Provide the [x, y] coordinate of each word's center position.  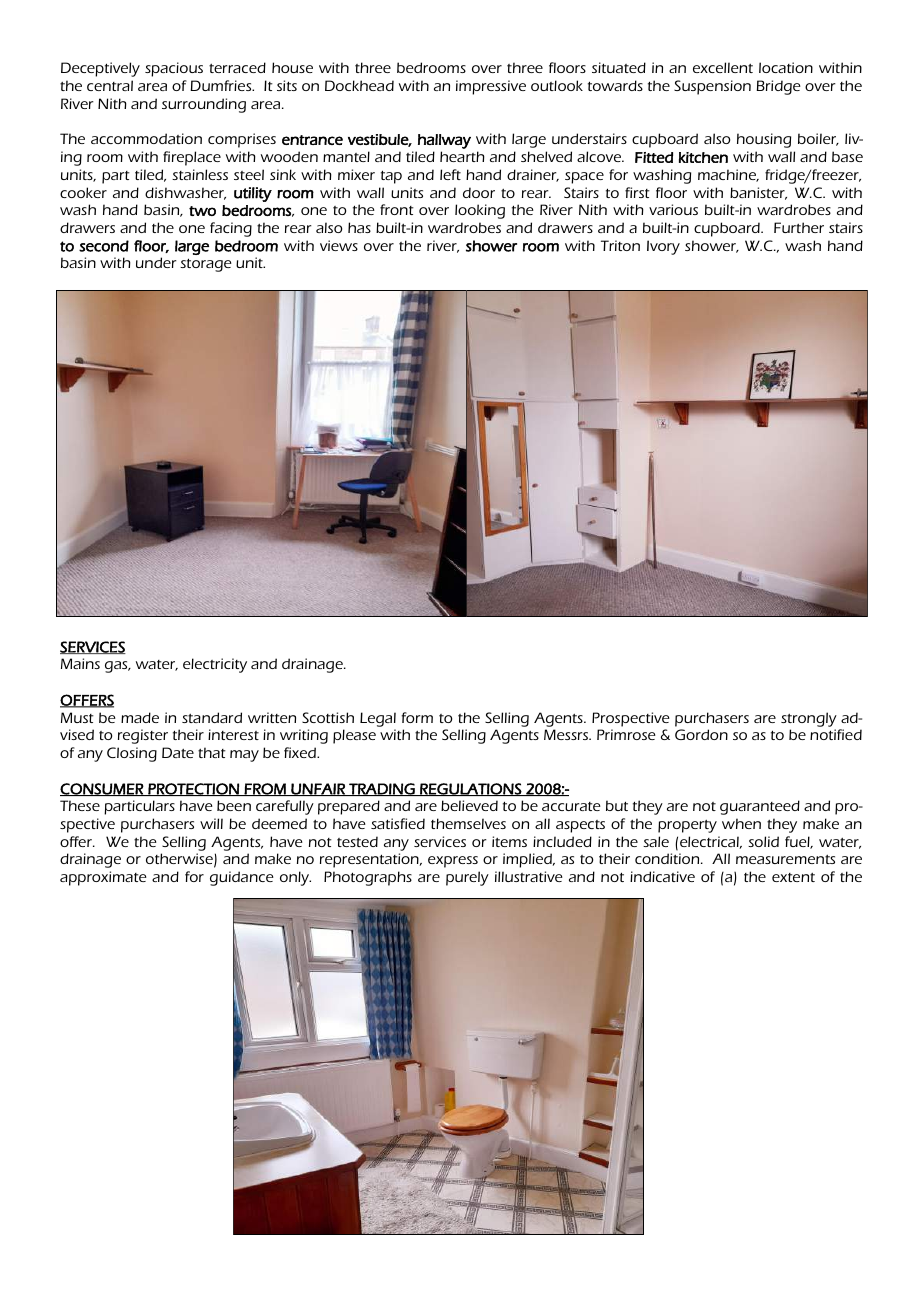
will [211, 823]
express [453, 862]
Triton [620, 245]
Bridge [778, 87]
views [339, 245]
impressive [491, 87]
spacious [174, 69]
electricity [215, 665]
